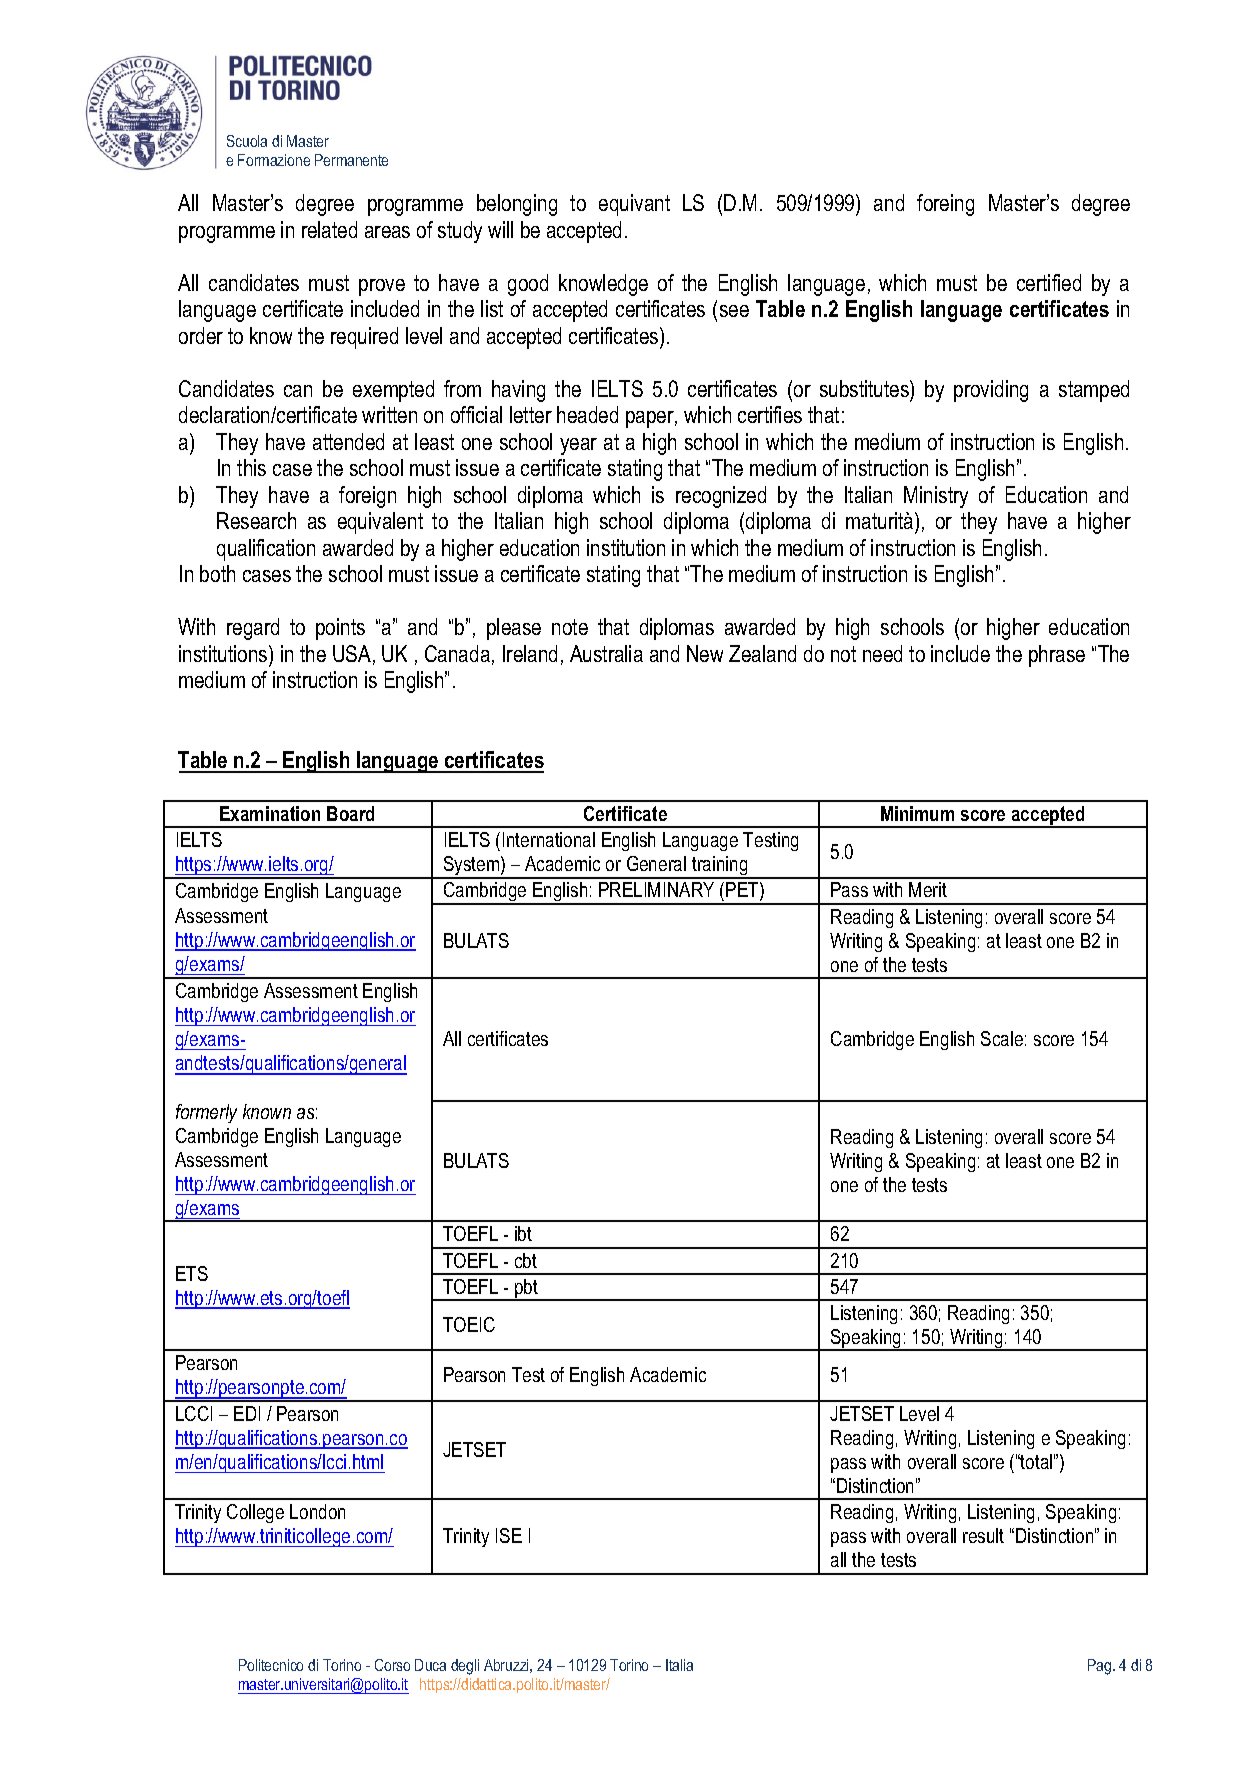 This document has width=1250, height=1769. What do you see at coordinates (1002, 1038) in the document?
I see `Scale` at bounding box center [1002, 1038].
